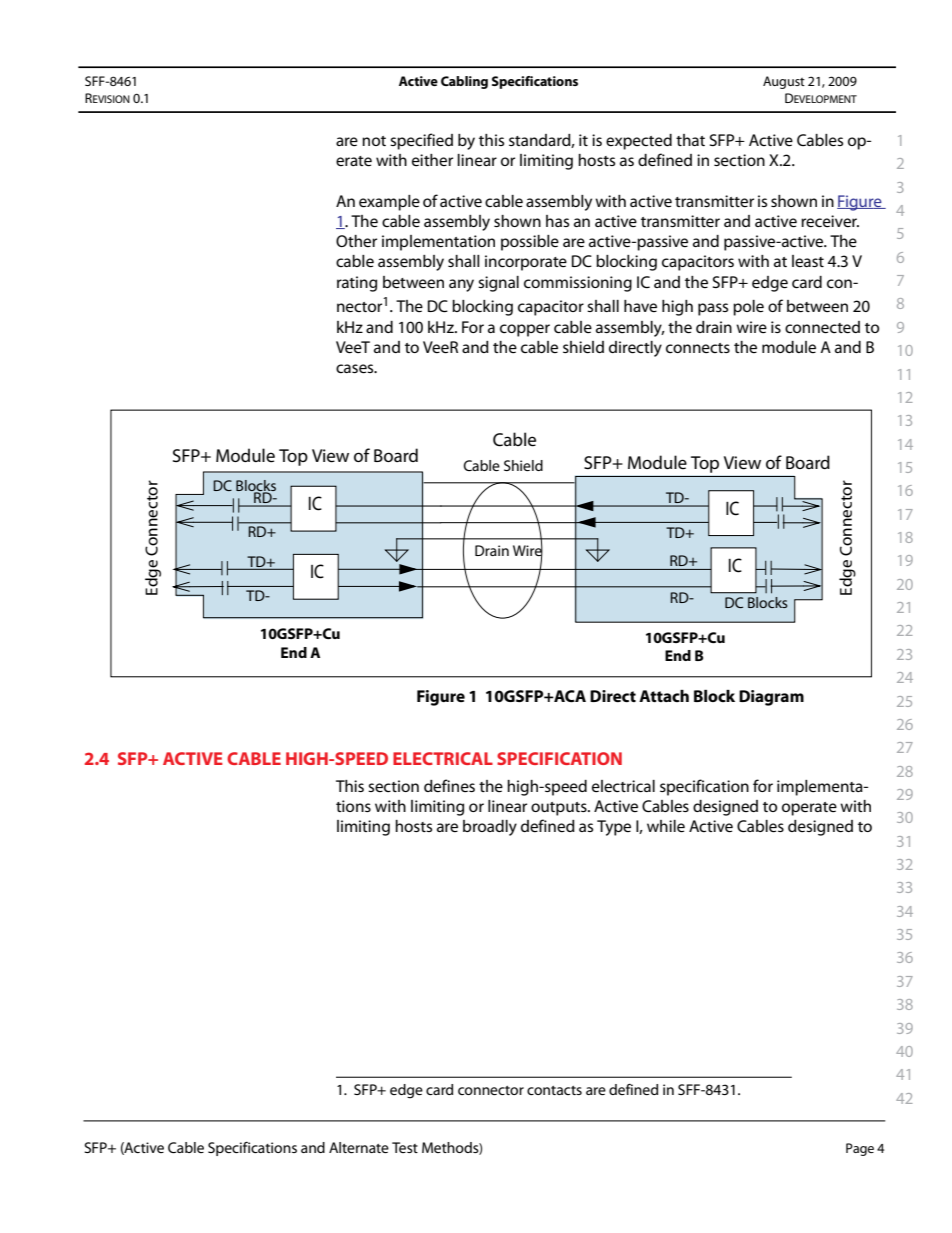  I want to click on Test, so click(405, 1147).
